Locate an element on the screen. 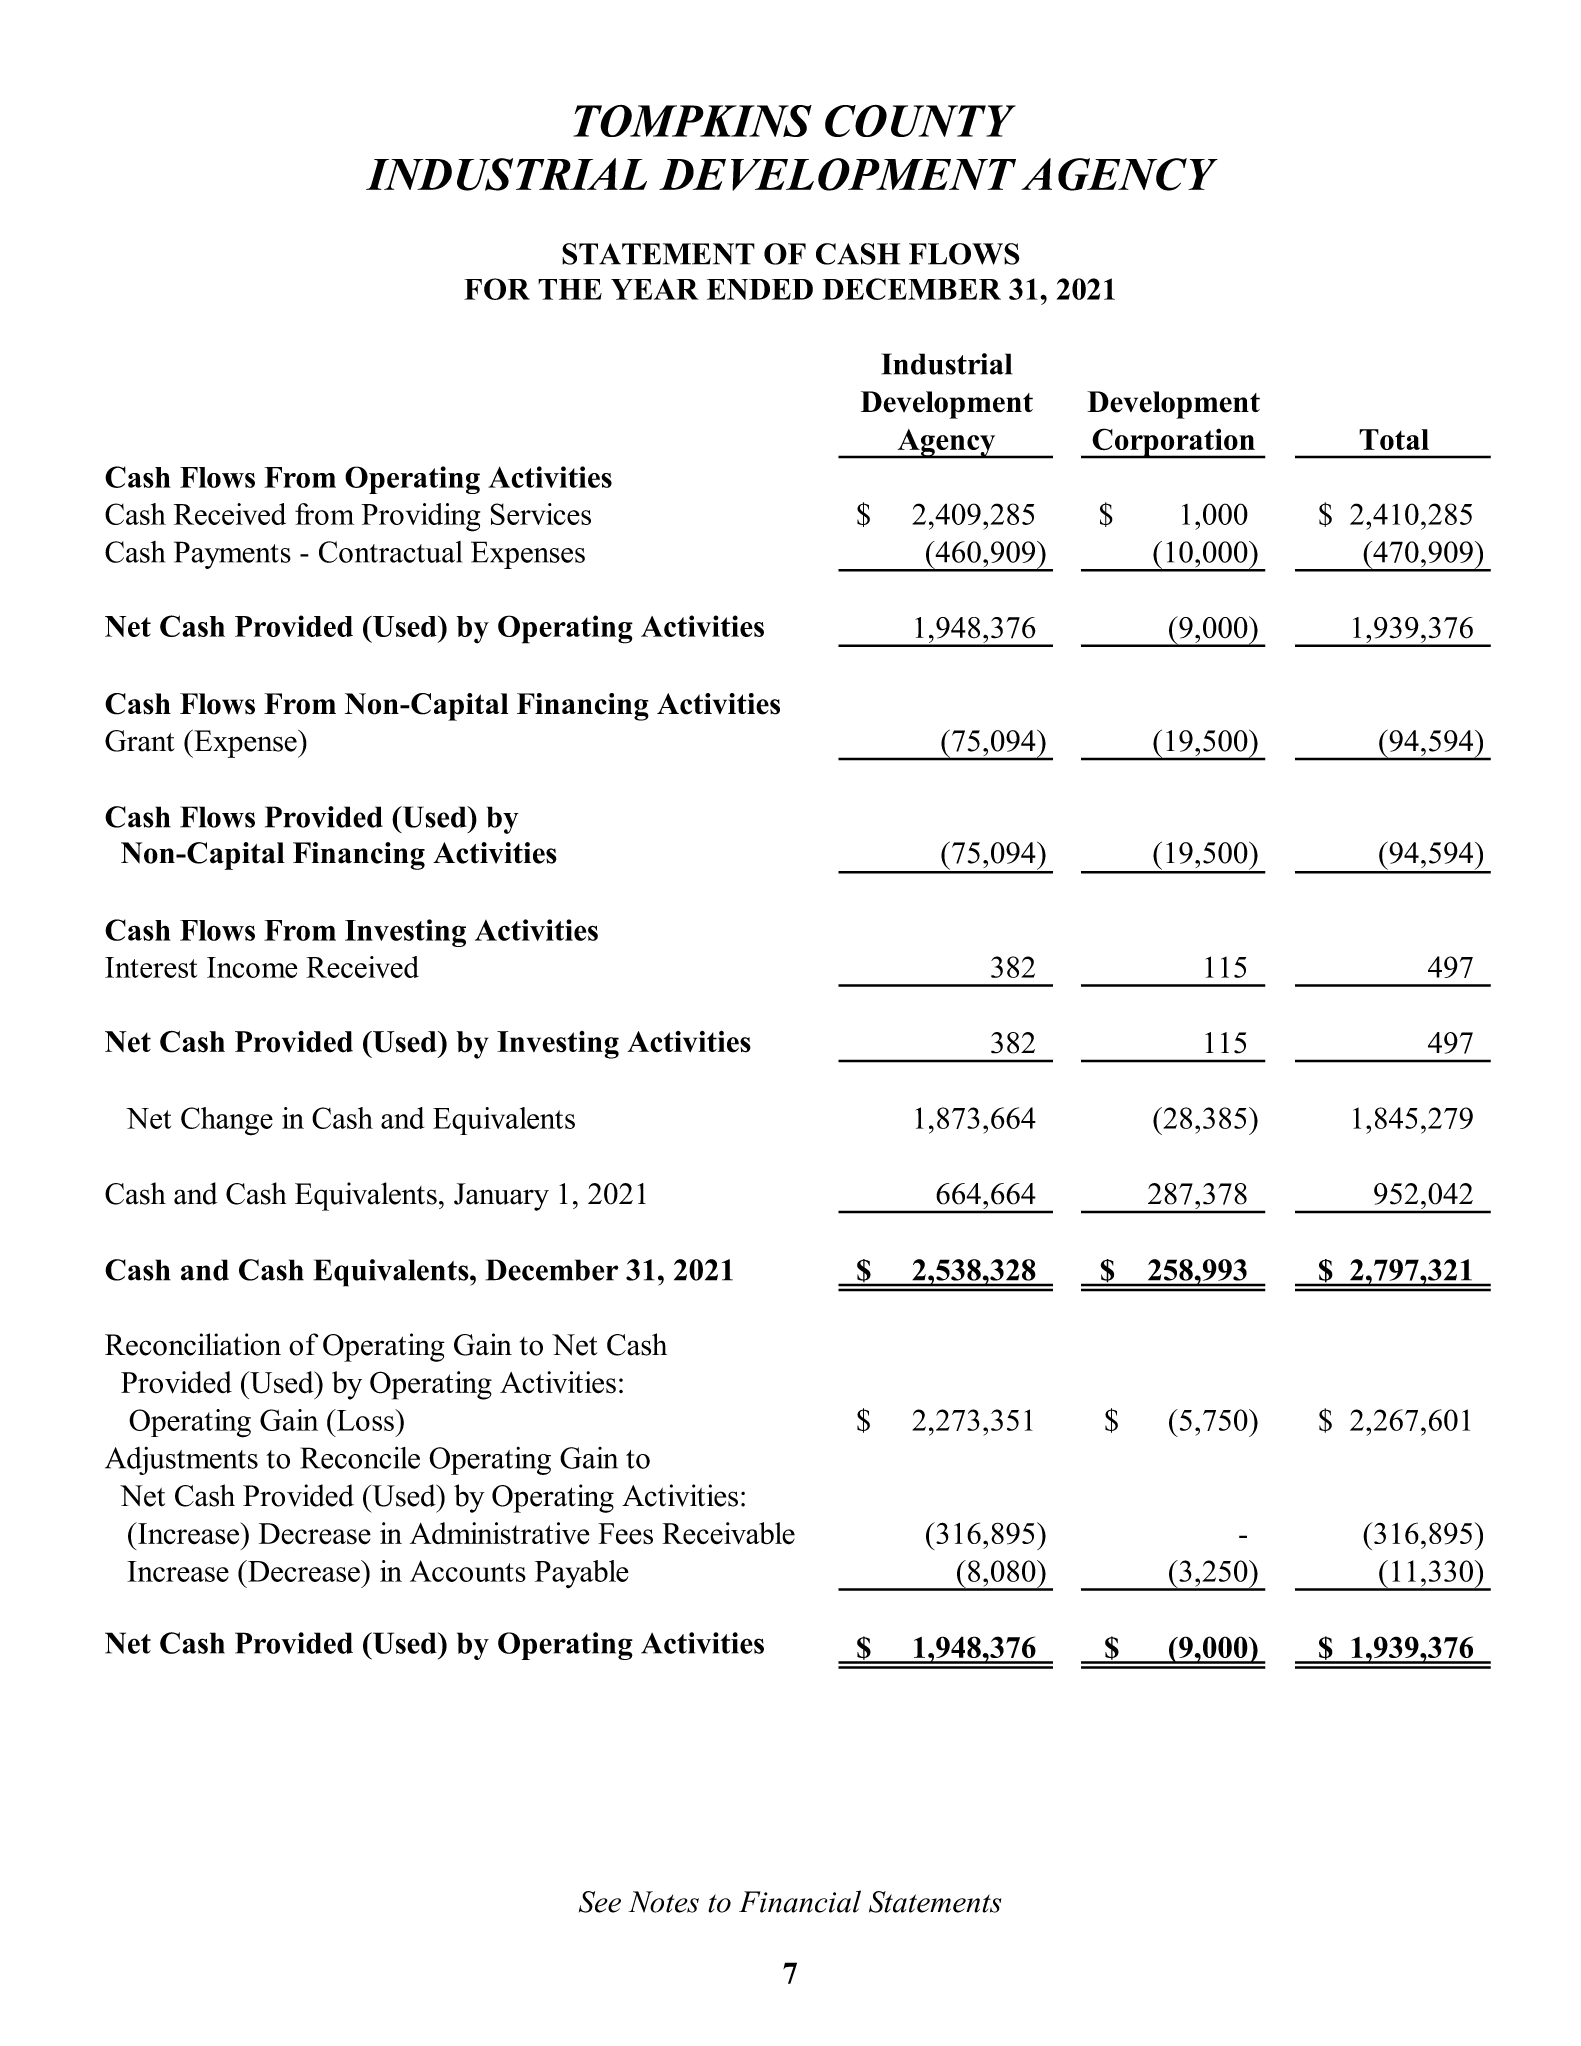 This screenshot has width=1581, height=2046. TOMPKINS is located at coordinates (692, 121).
